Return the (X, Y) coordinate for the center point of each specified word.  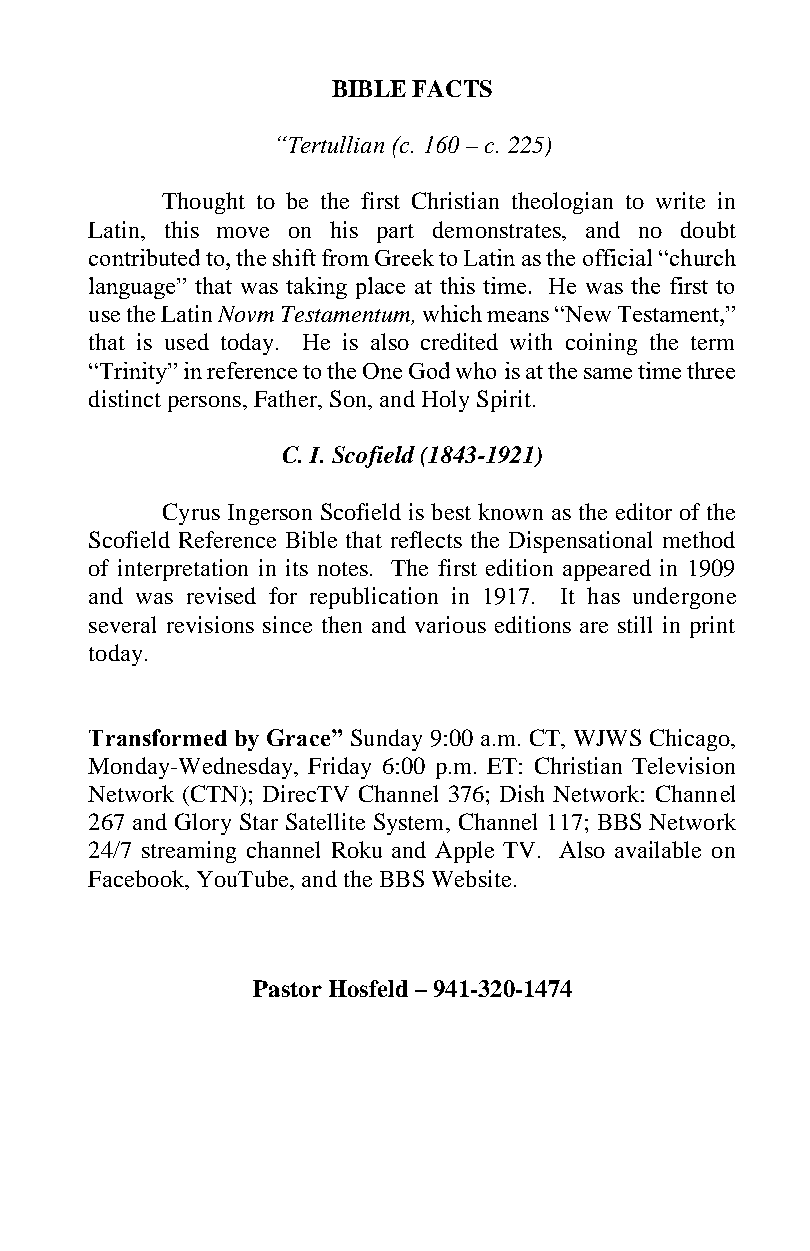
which (452, 313)
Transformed (158, 737)
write (680, 200)
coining (601, 344)
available (658, 849)
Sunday (386, 740)
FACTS (452, 88)
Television (683, 765)
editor (644, 511)
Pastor (287, 988)
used (187, 341)
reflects (426, 539)
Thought (203, 203)
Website (471, 878)
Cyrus (191, 514)
